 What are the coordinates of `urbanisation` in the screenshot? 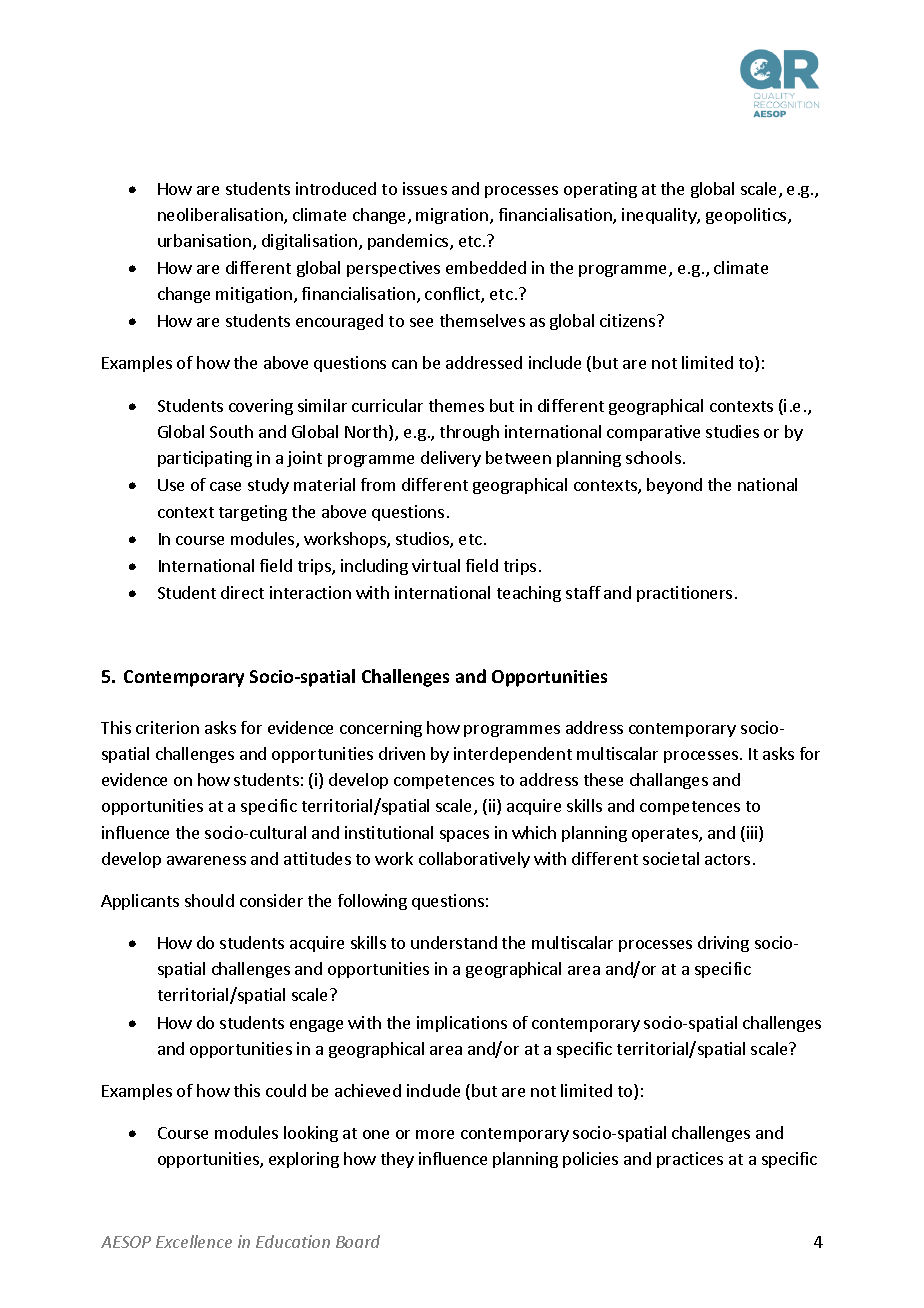 It's located at (204, 240).
